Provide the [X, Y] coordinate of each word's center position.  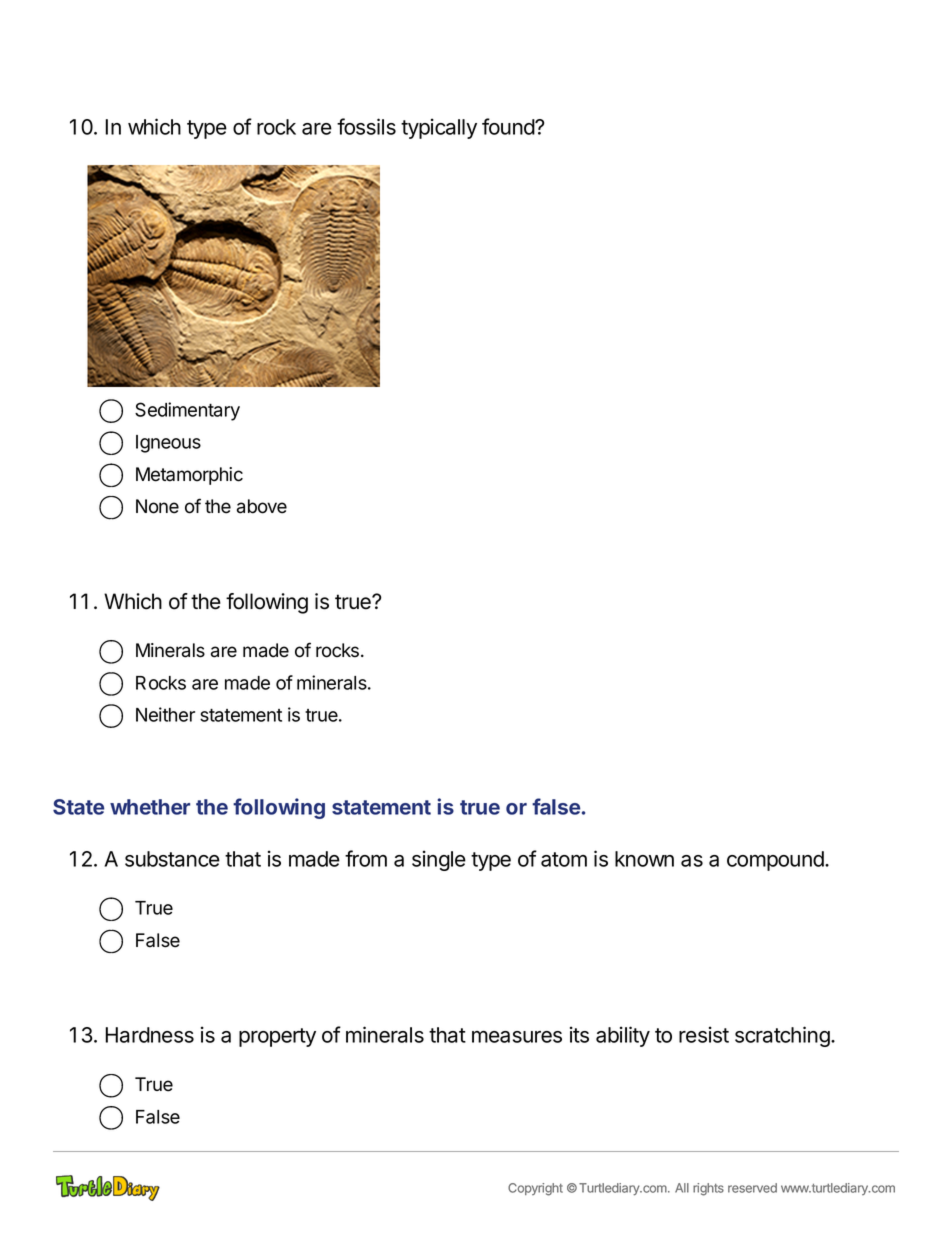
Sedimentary [187, 411]
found [509, 126]
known [644, 859]
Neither [165, 714]
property [277, 1037]
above [262, 506]
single [439, 860]
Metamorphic [189, 476]
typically [439, 128]
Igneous [168, 444]
